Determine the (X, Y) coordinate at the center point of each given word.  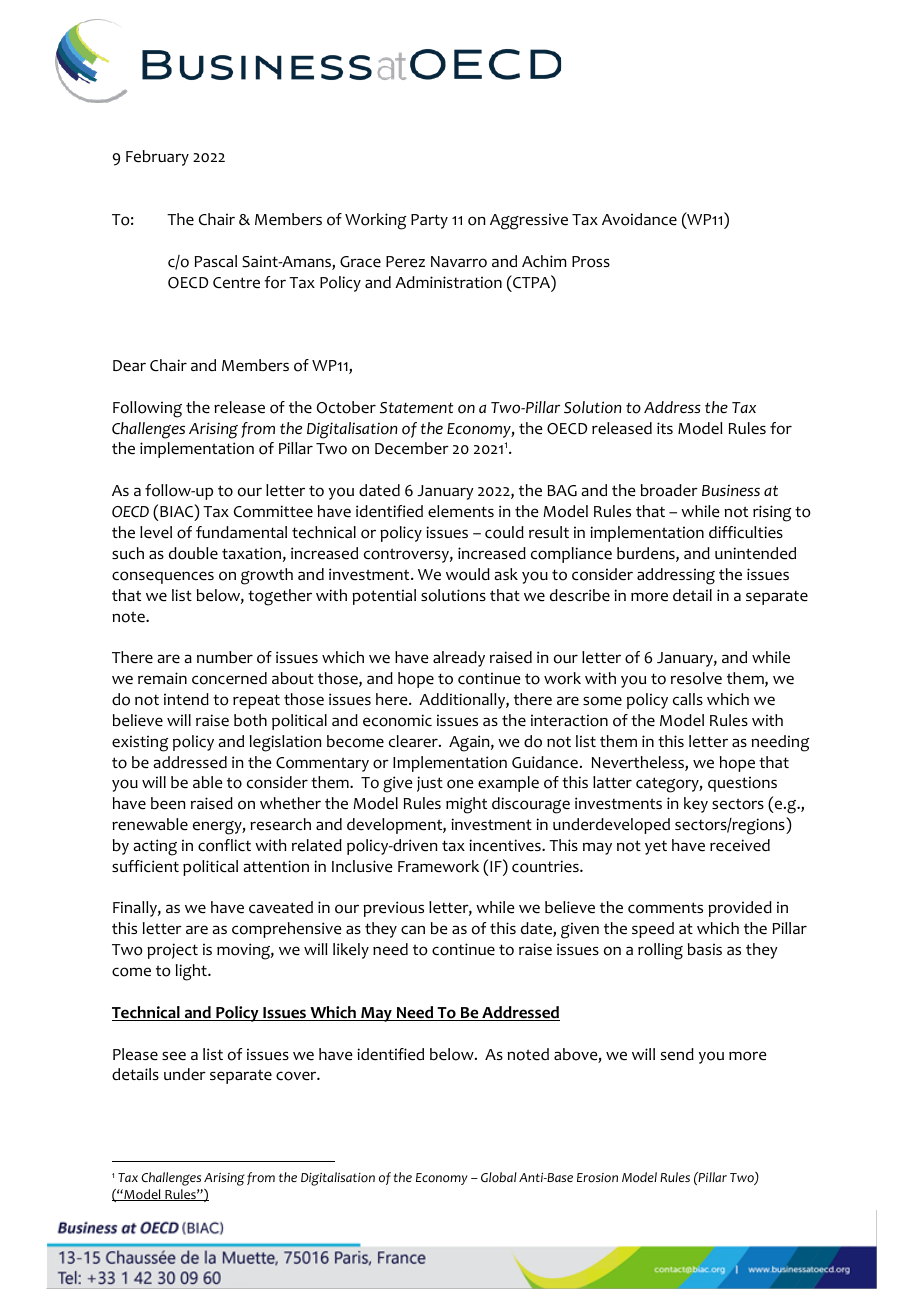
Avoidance (639, 219)
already (459, 659)
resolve (696, 678)
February (157, 158)
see (174, 1056)
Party (429, 221)
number (225, 657)
